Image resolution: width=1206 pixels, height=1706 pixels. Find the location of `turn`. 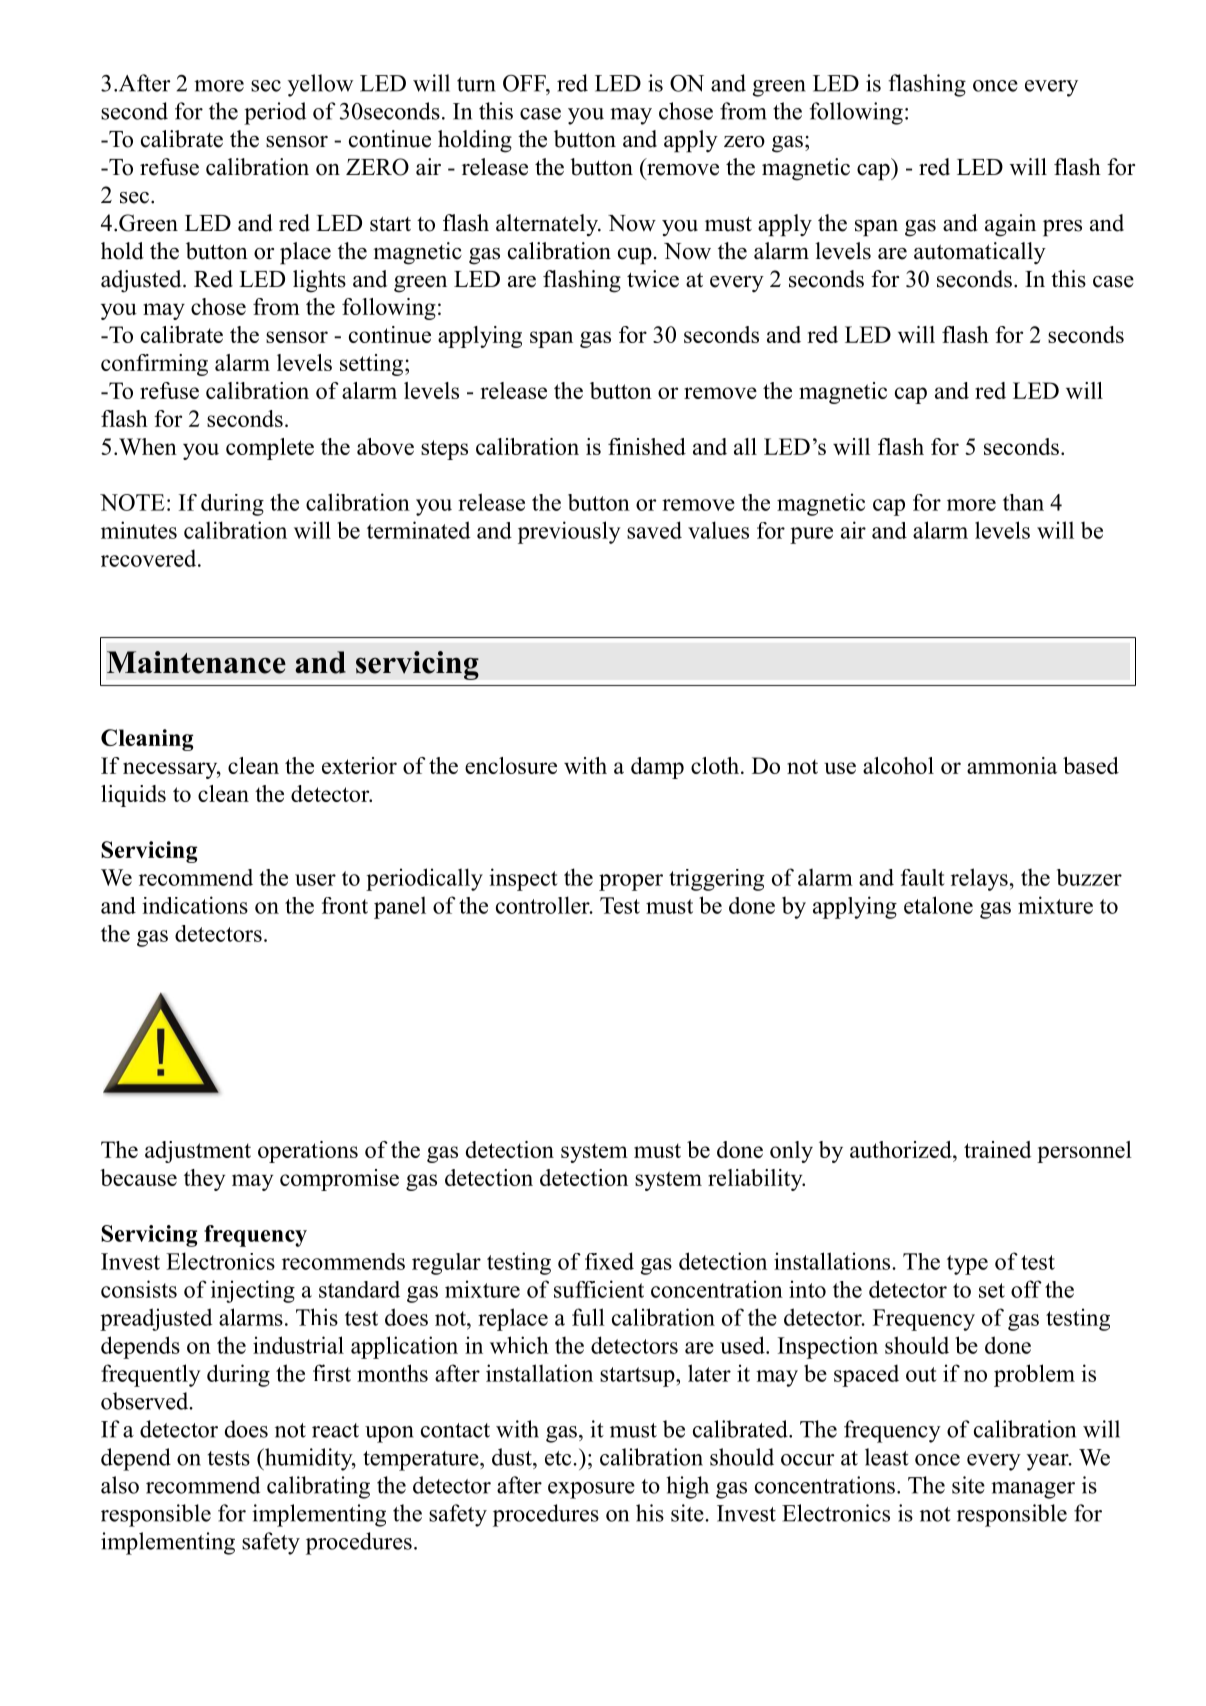

turn is located at coordinates (476, 84).
